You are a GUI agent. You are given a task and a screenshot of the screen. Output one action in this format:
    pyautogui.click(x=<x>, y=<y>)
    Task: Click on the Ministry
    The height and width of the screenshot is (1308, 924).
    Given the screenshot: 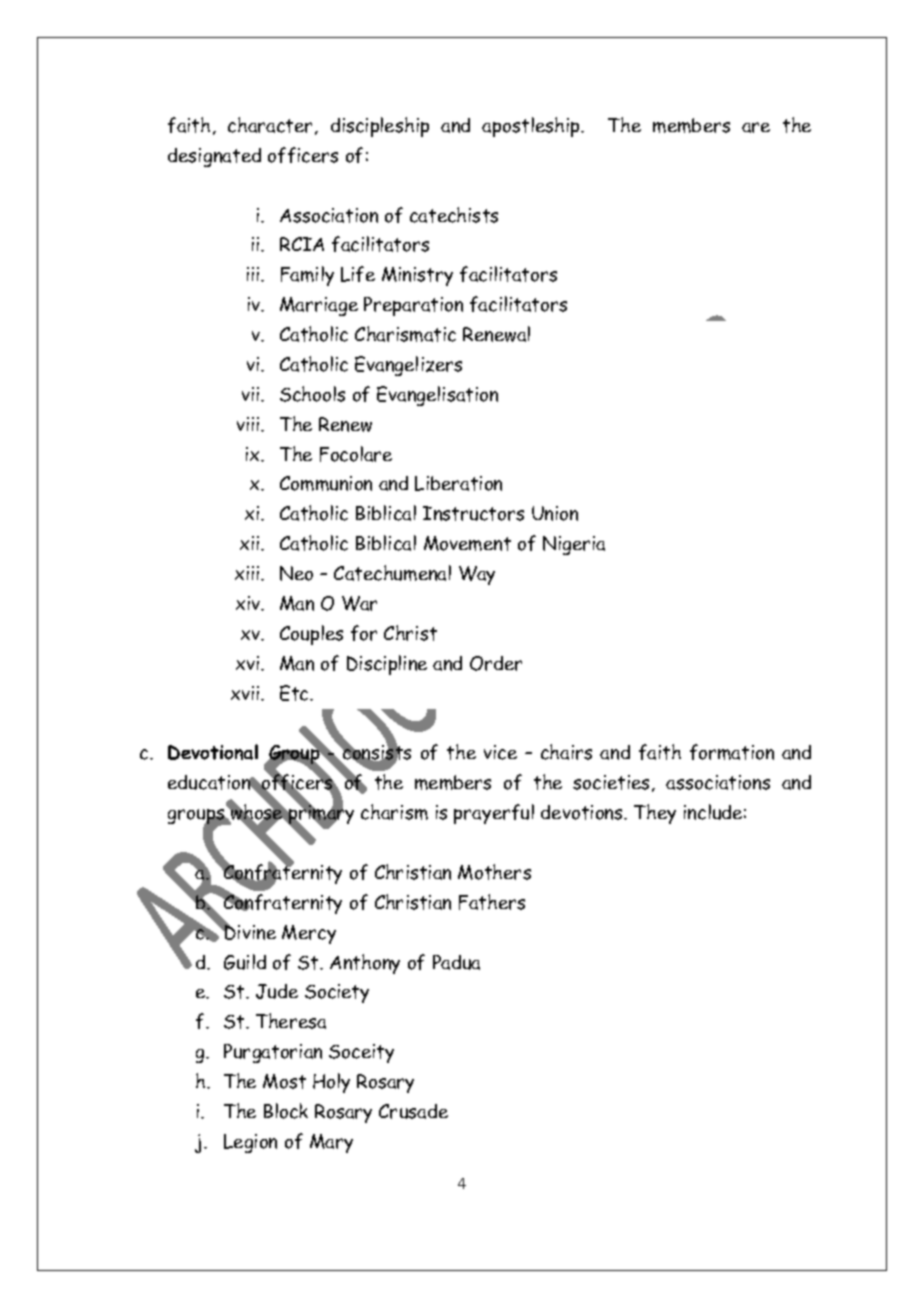 What is the action you would take?
    pyautogui.click(x=417, y=276)
